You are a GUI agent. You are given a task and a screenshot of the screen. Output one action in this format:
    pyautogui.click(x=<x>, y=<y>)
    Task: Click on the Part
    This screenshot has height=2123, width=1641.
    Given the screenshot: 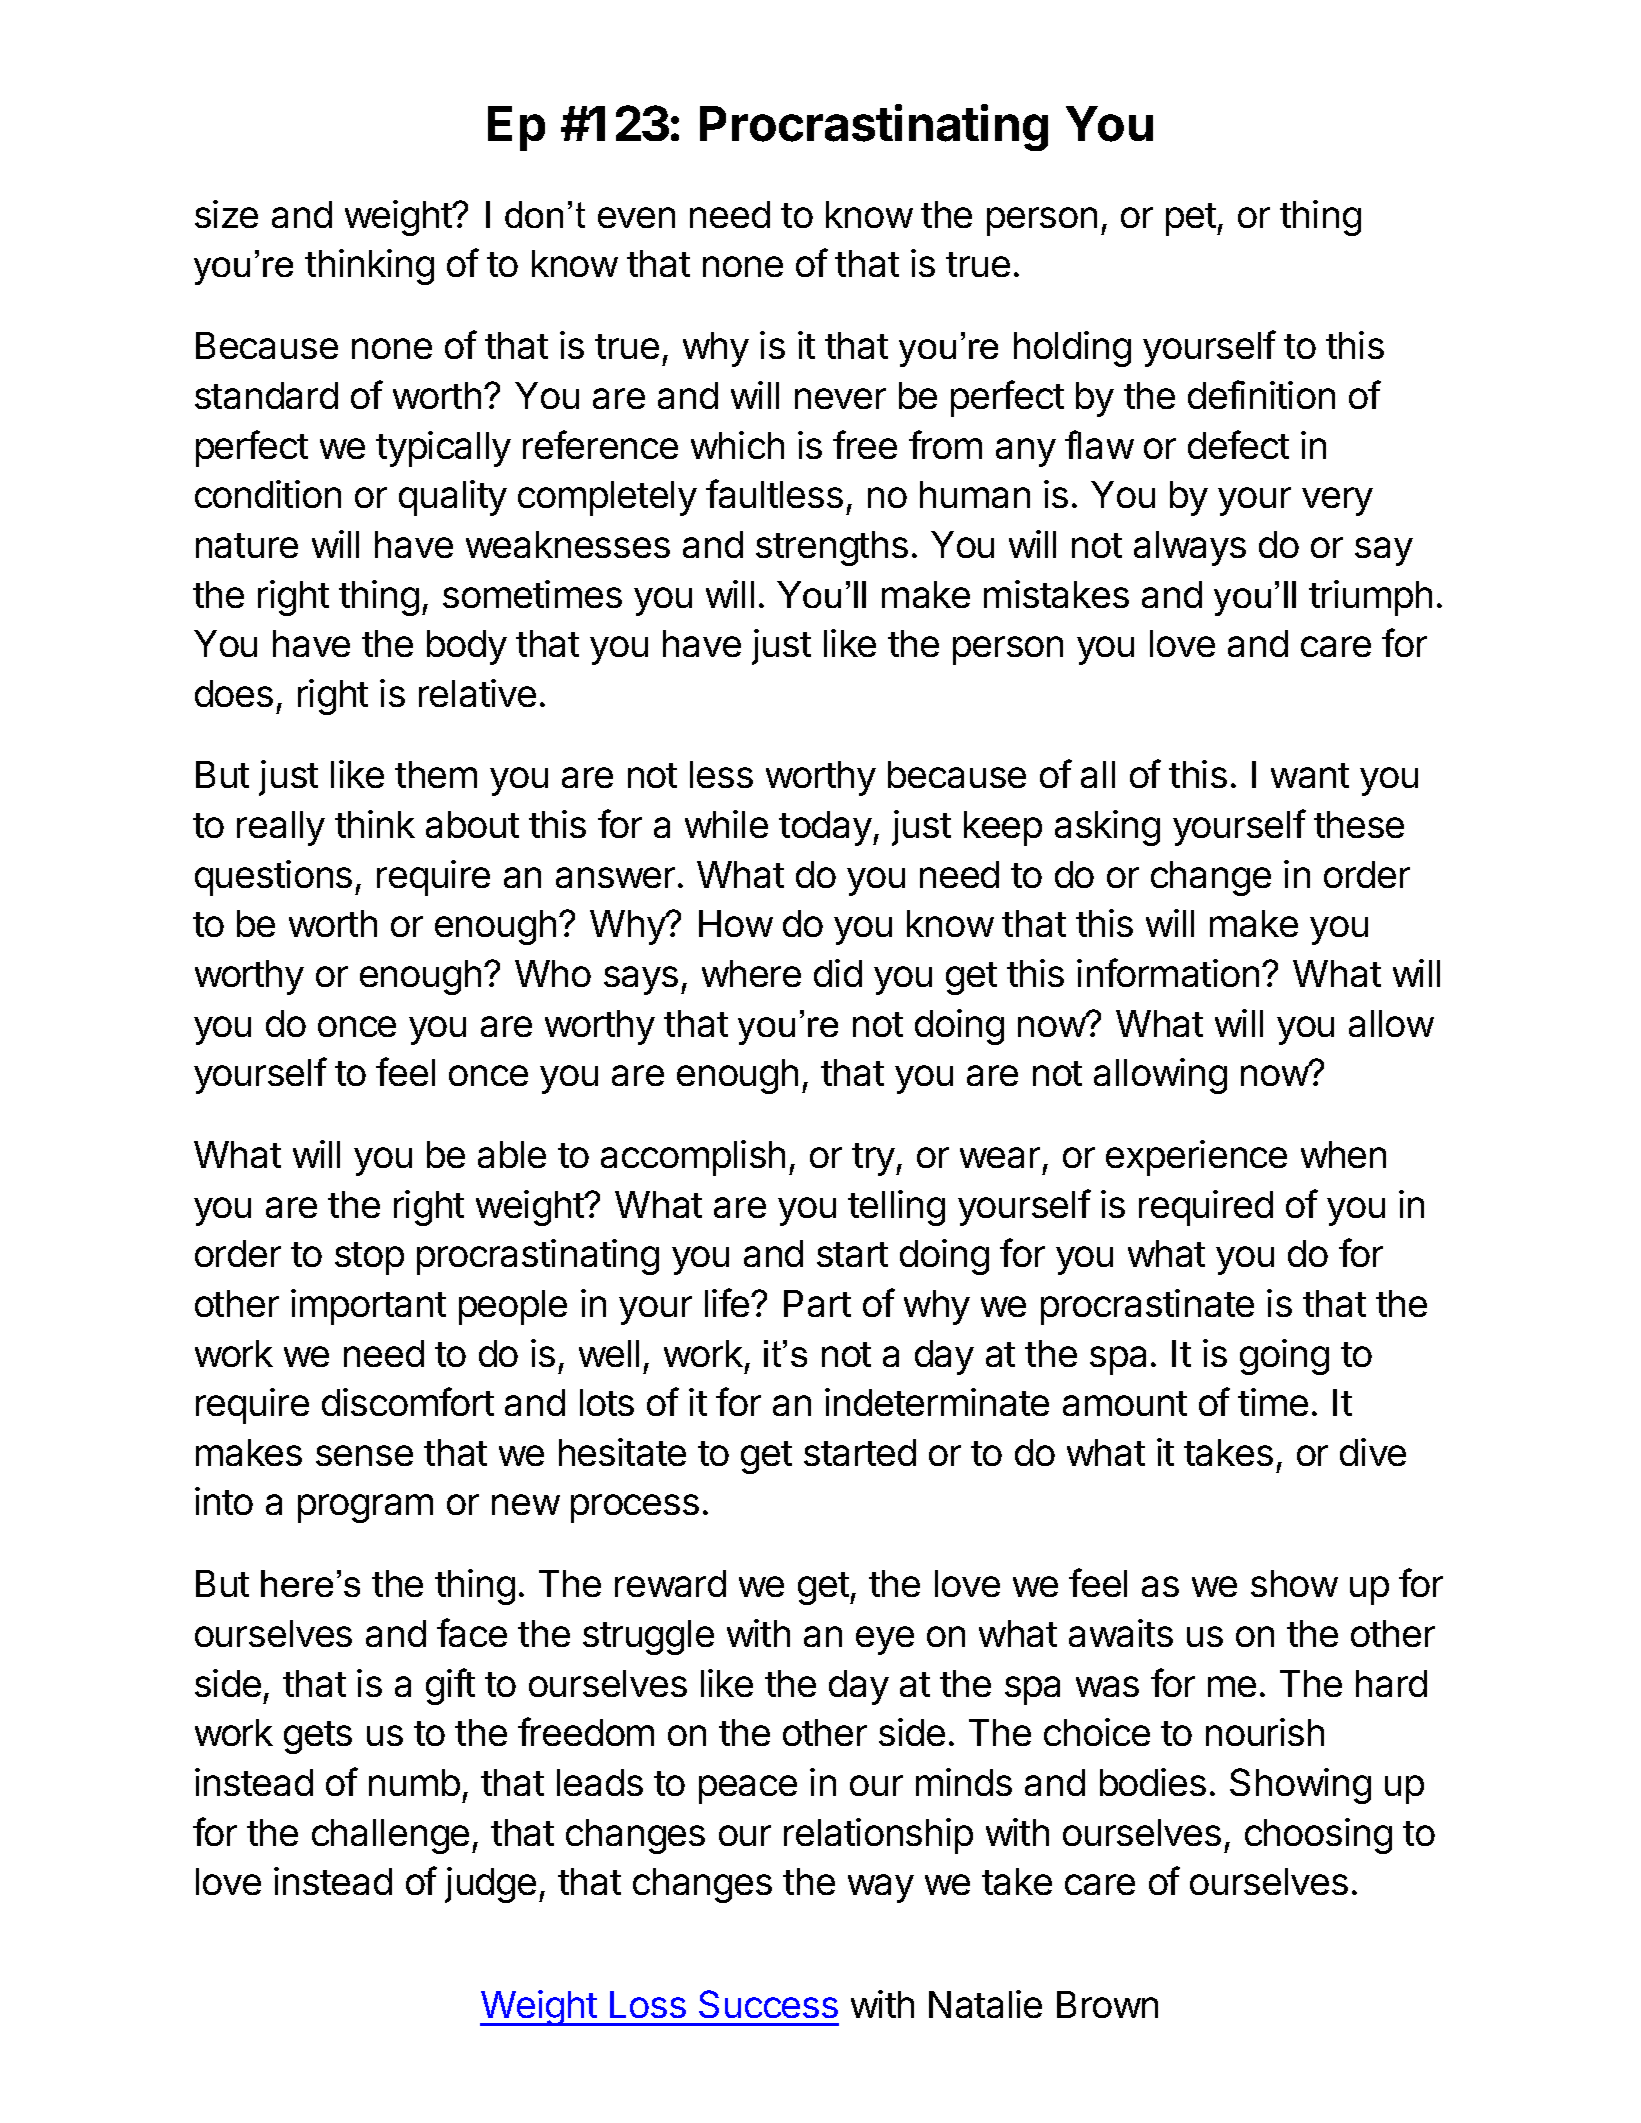 What is the action you would take?
    pyautogui.click(x=817, y=1303)
